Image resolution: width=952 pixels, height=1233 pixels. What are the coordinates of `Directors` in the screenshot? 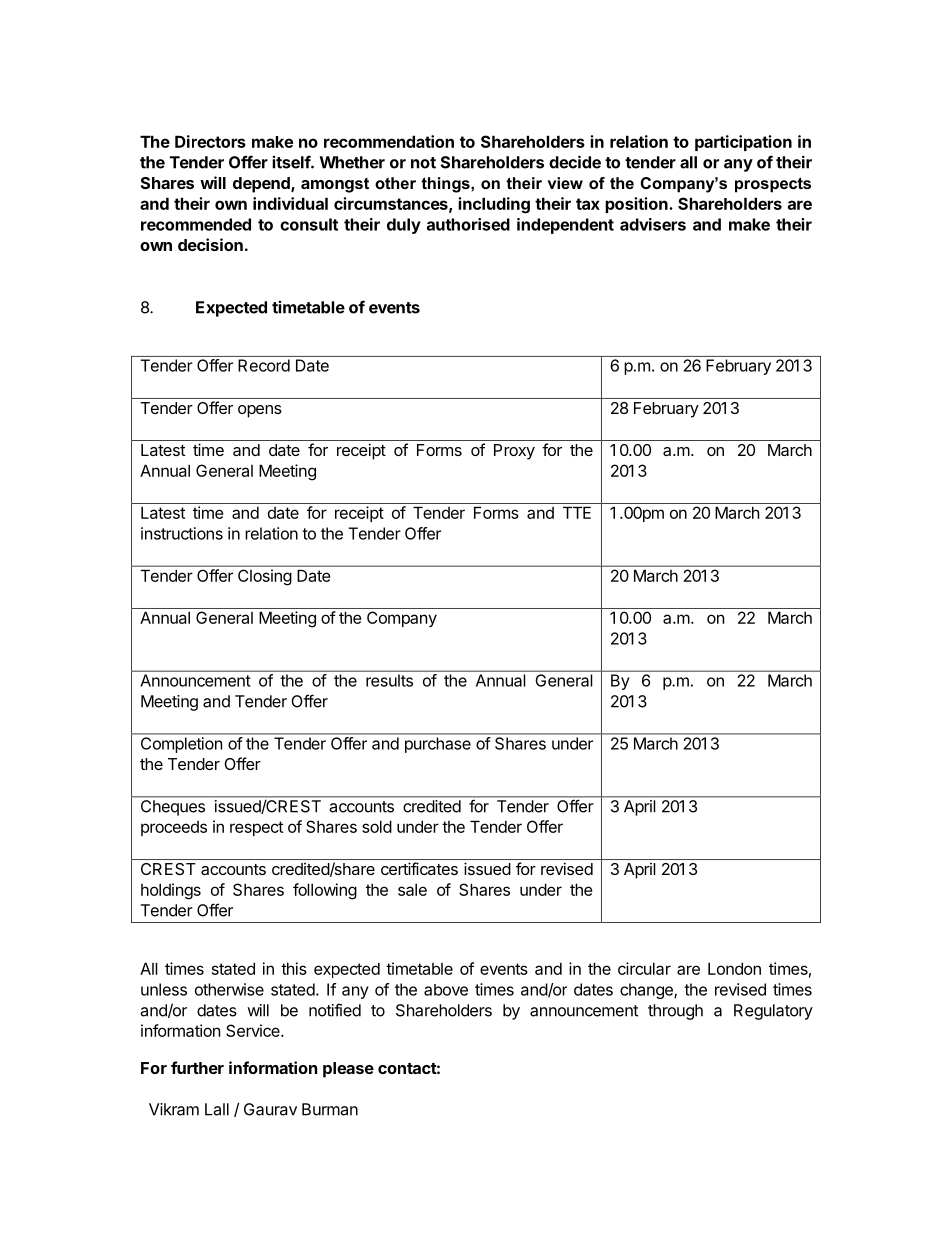 It's located at (210, 141).
